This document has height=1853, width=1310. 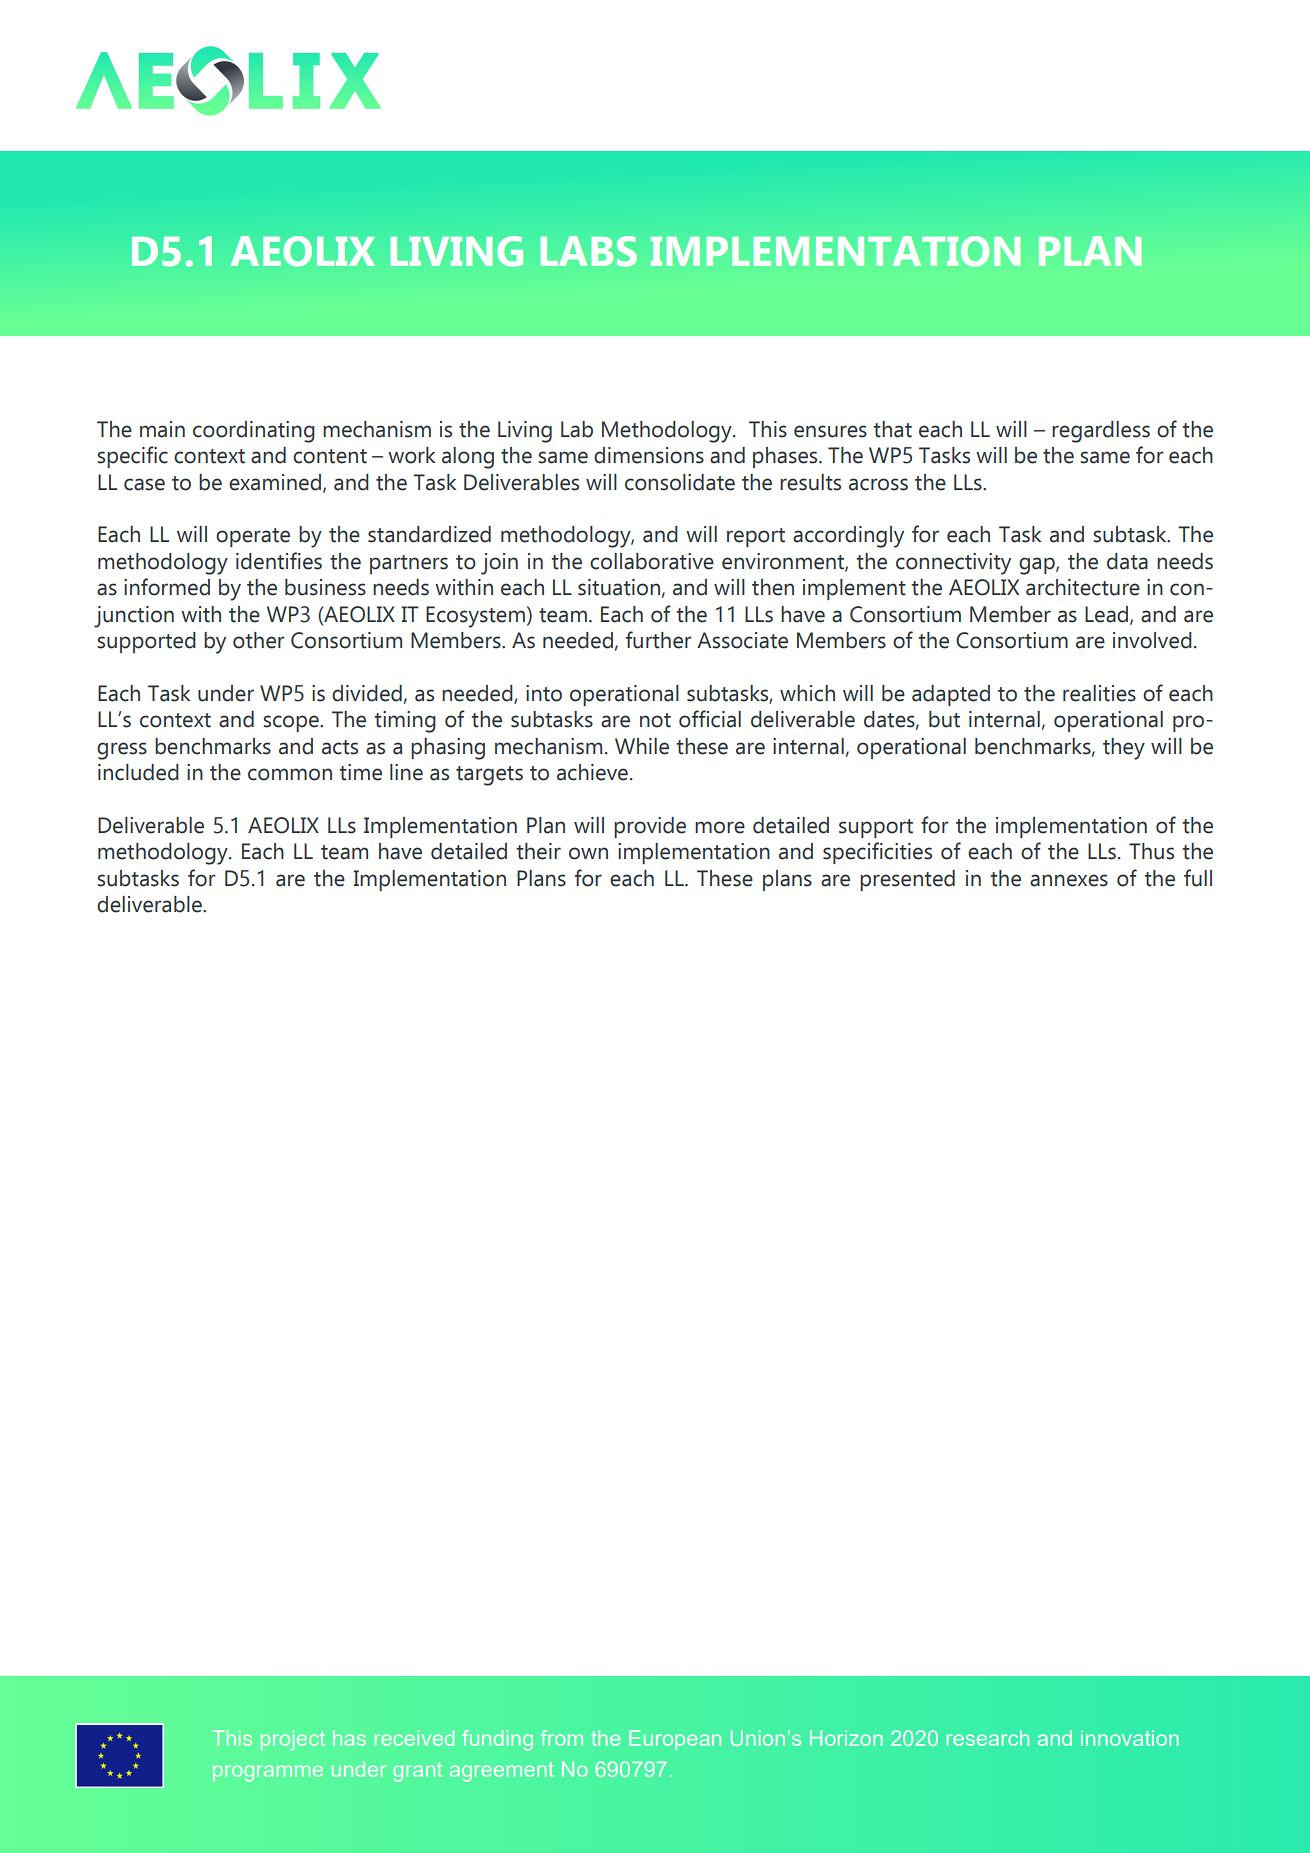 I want to click on annexes, so click(x=1069, y=880).
